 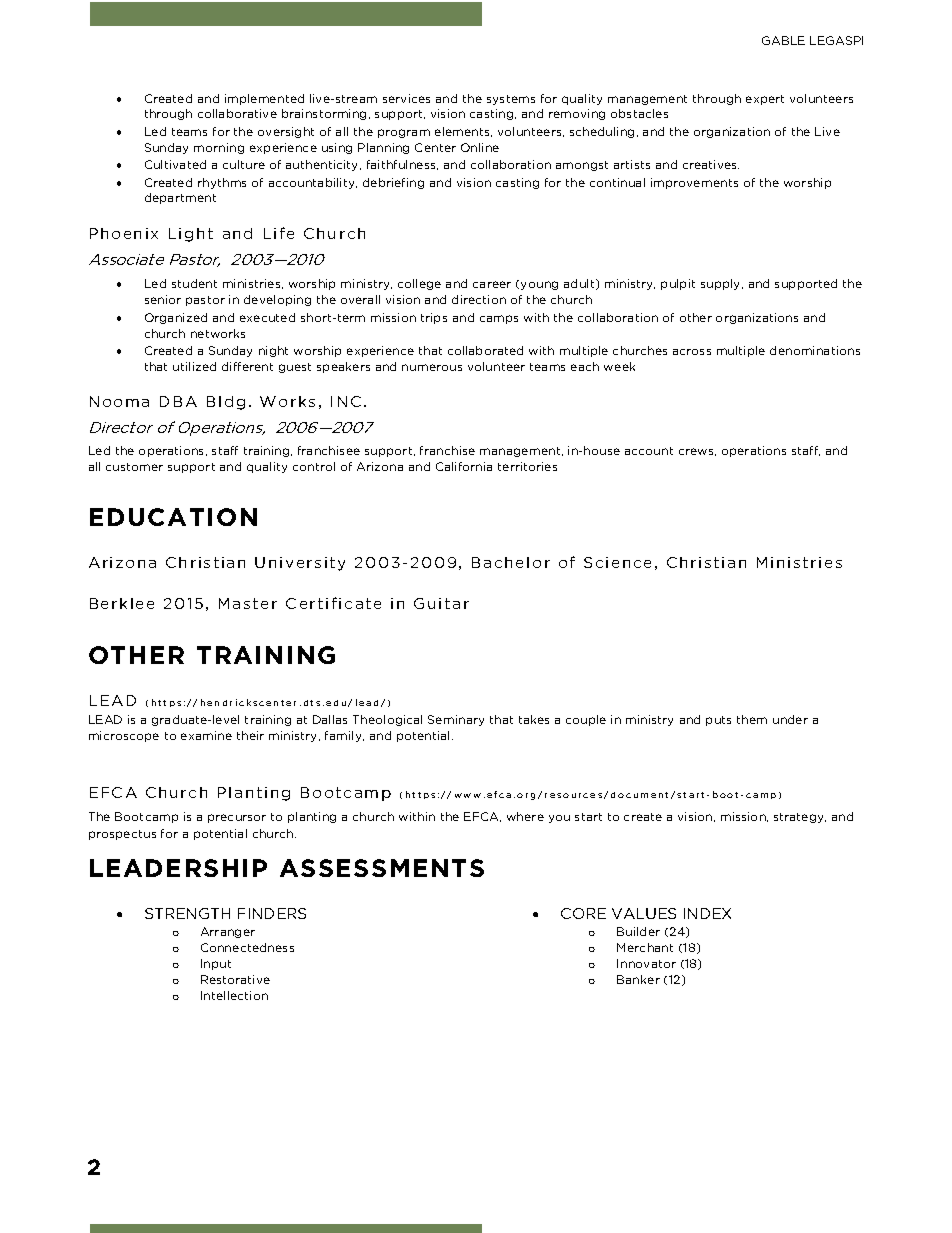 I want to click on expert, so click(x=765, y=100).
